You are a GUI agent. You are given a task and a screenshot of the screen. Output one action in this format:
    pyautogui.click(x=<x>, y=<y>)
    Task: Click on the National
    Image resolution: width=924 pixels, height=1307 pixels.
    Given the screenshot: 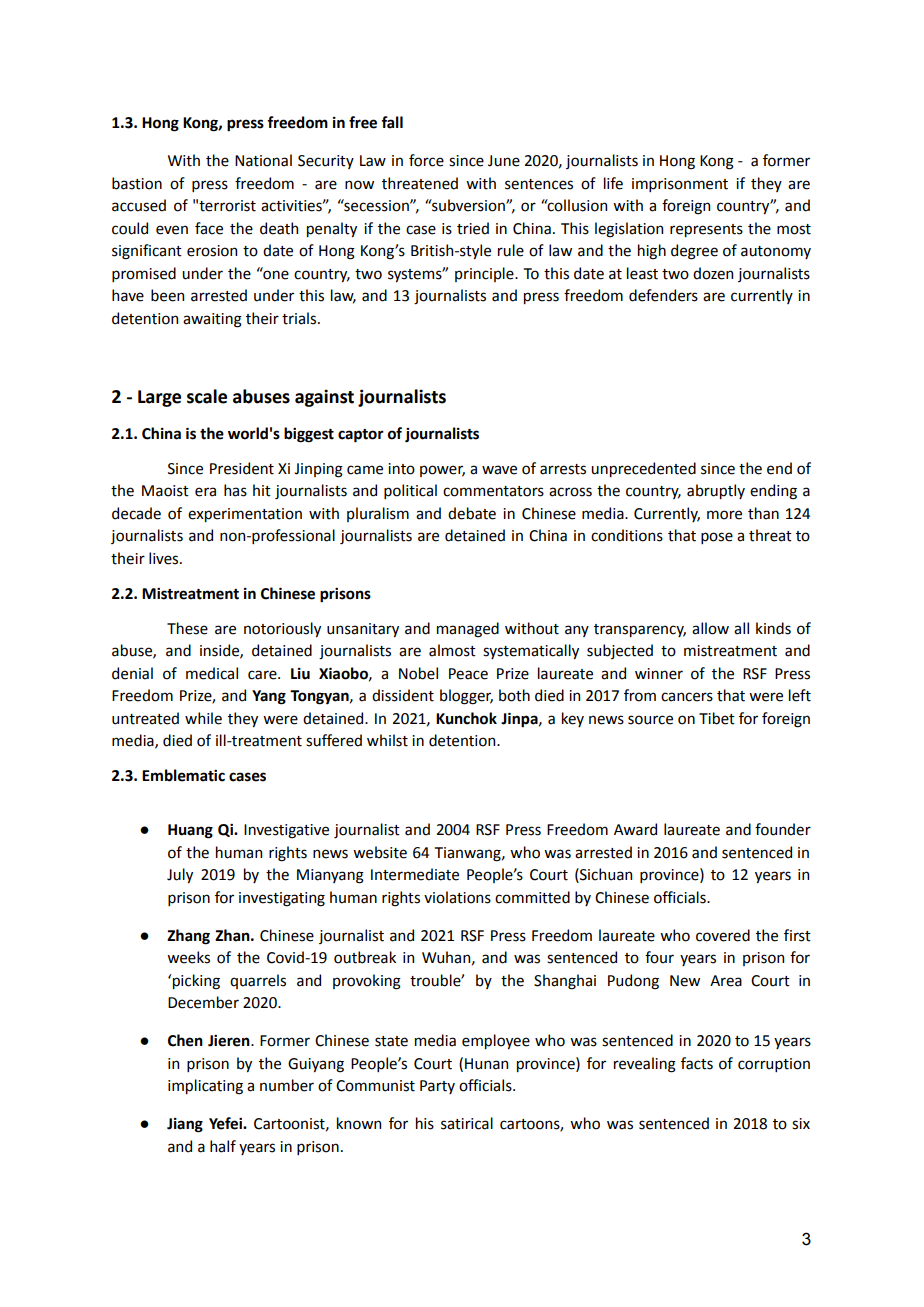 What is the action you would take?
    pyautogui.click(x=263, y=160)
